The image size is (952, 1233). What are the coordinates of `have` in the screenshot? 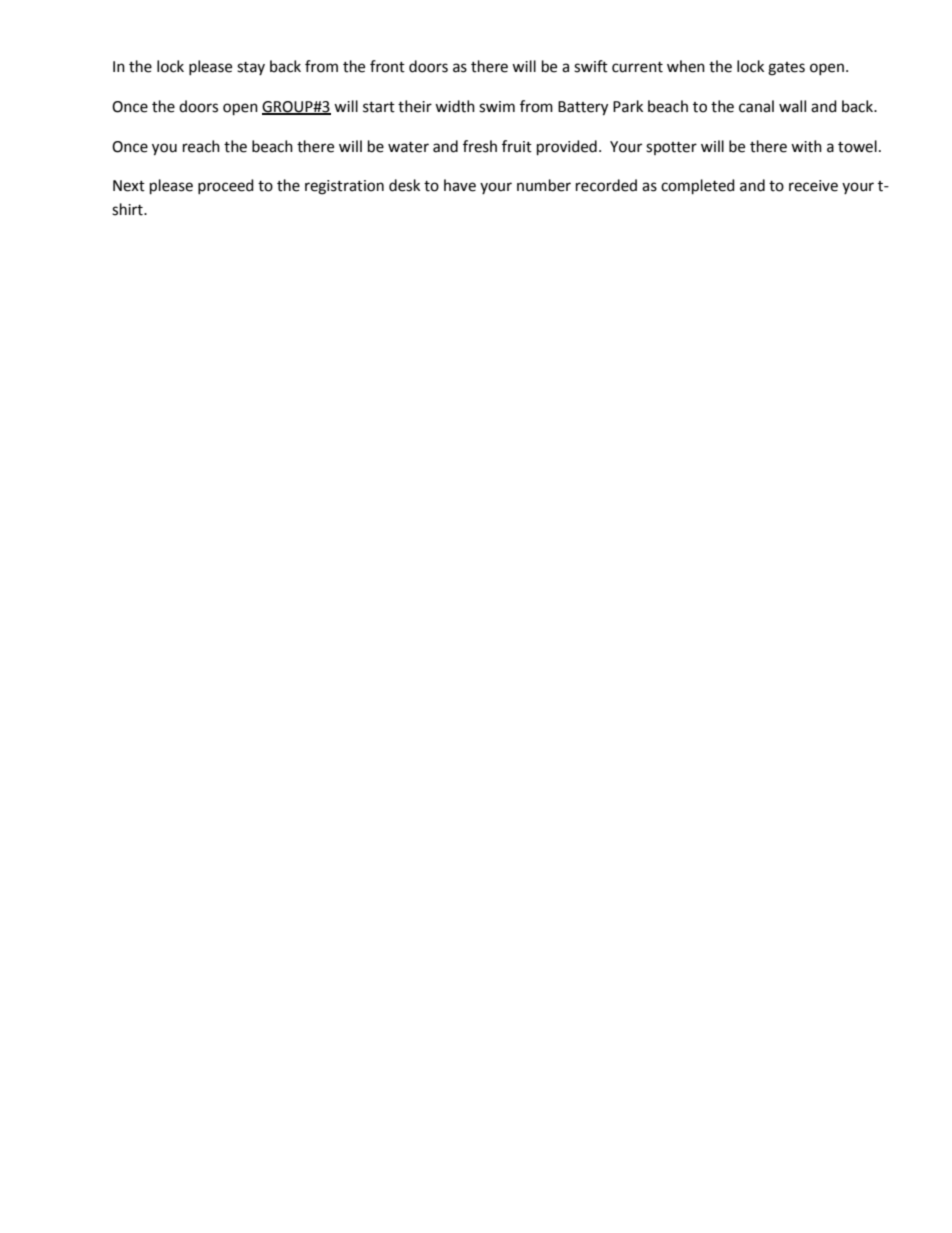 It's located at (460, 185).
